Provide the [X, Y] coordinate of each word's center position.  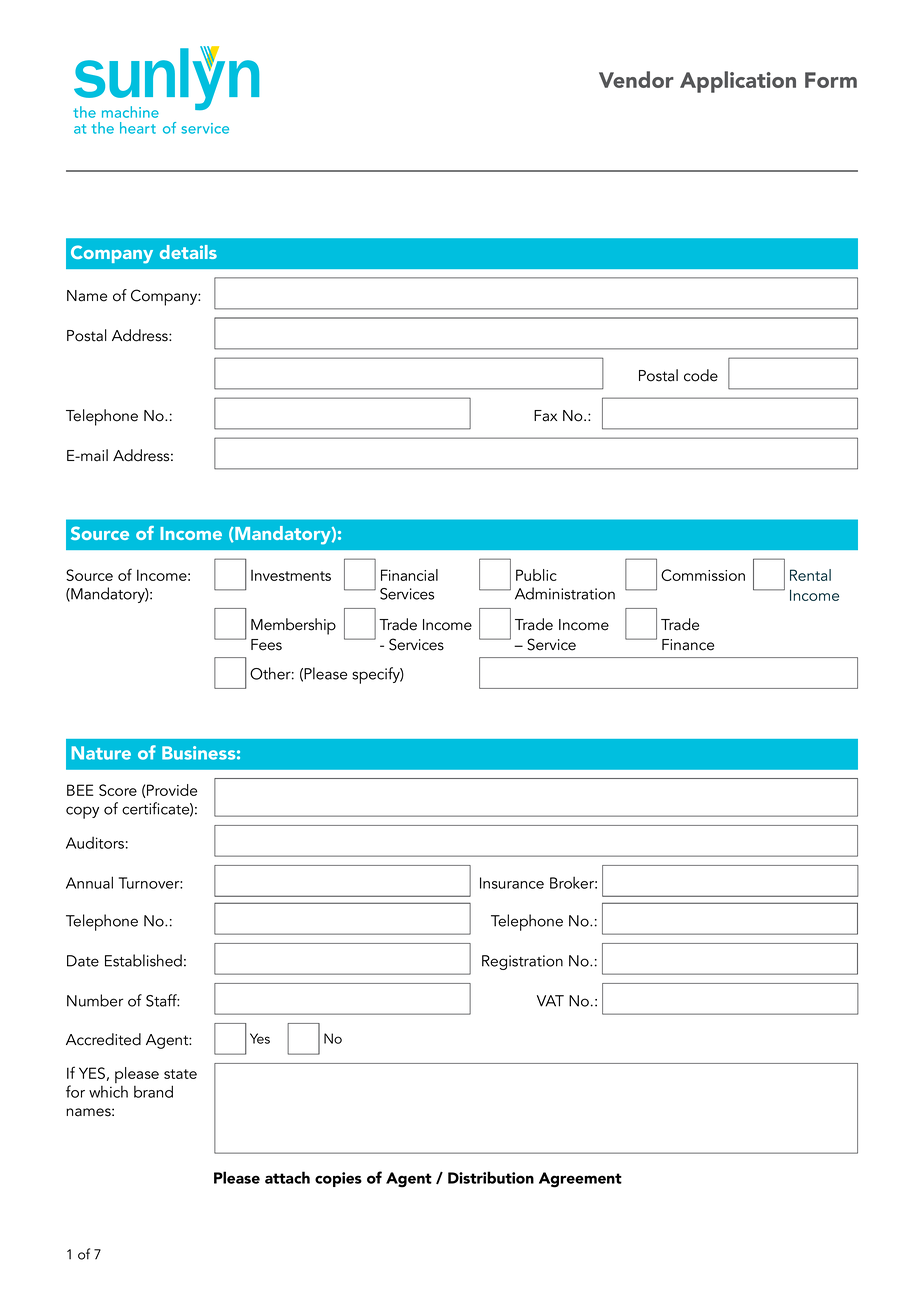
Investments [291, 575]
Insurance [512, 883]
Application [738, 82]
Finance [688, 645]
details [188, 252]
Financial [409, 575]
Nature [101, 753]
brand [153, 1091]
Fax [545, 416]
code [701, 375]
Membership [293, 626]
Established [143, 960]
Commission [703, 575]
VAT [550, 1001]
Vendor [636, 79]
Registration [522, 962]
